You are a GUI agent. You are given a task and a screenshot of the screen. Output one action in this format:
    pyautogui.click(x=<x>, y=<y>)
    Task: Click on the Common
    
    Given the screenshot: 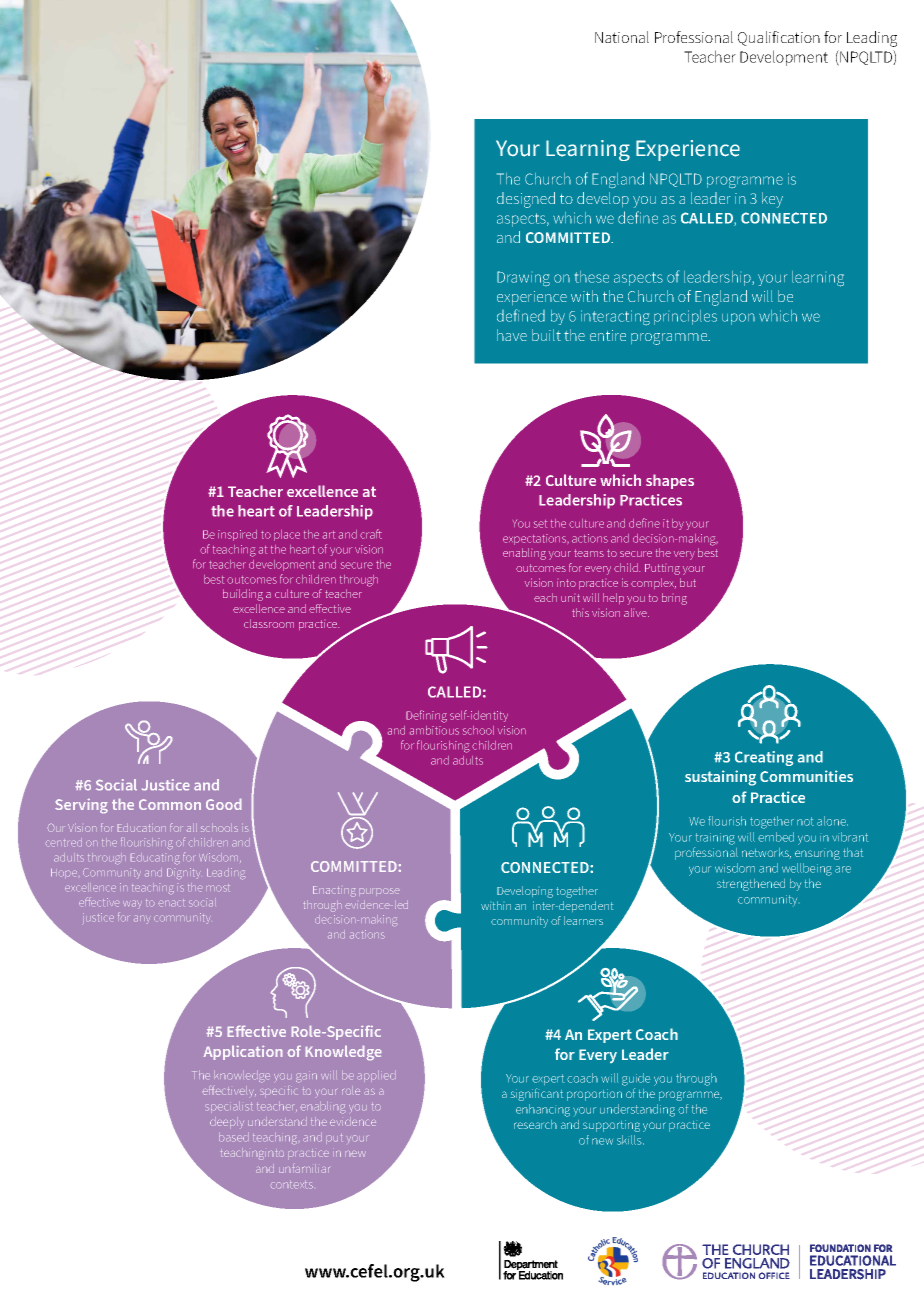 What is the action you would take?
    pyautogui.click(x=170, y=804)
